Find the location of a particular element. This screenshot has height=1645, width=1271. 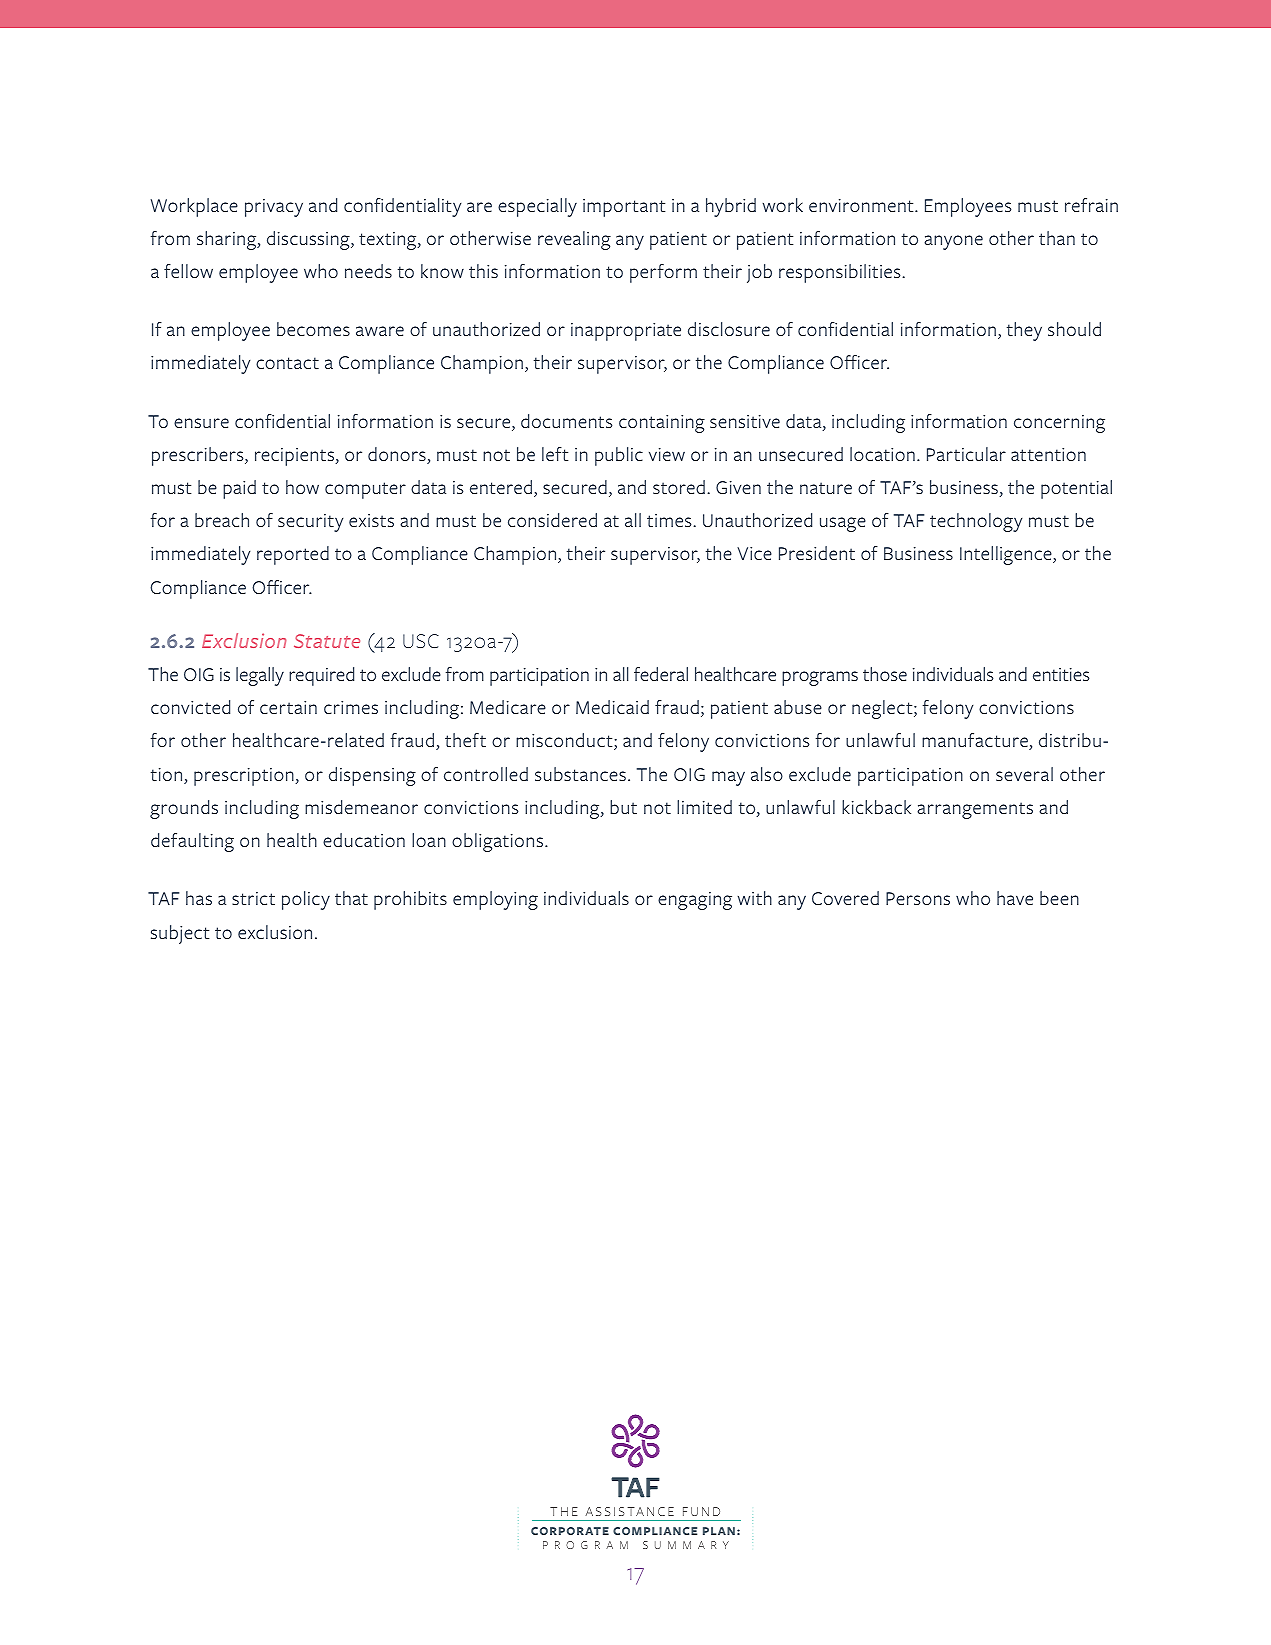

have is located at coordinates (1015, 898).
